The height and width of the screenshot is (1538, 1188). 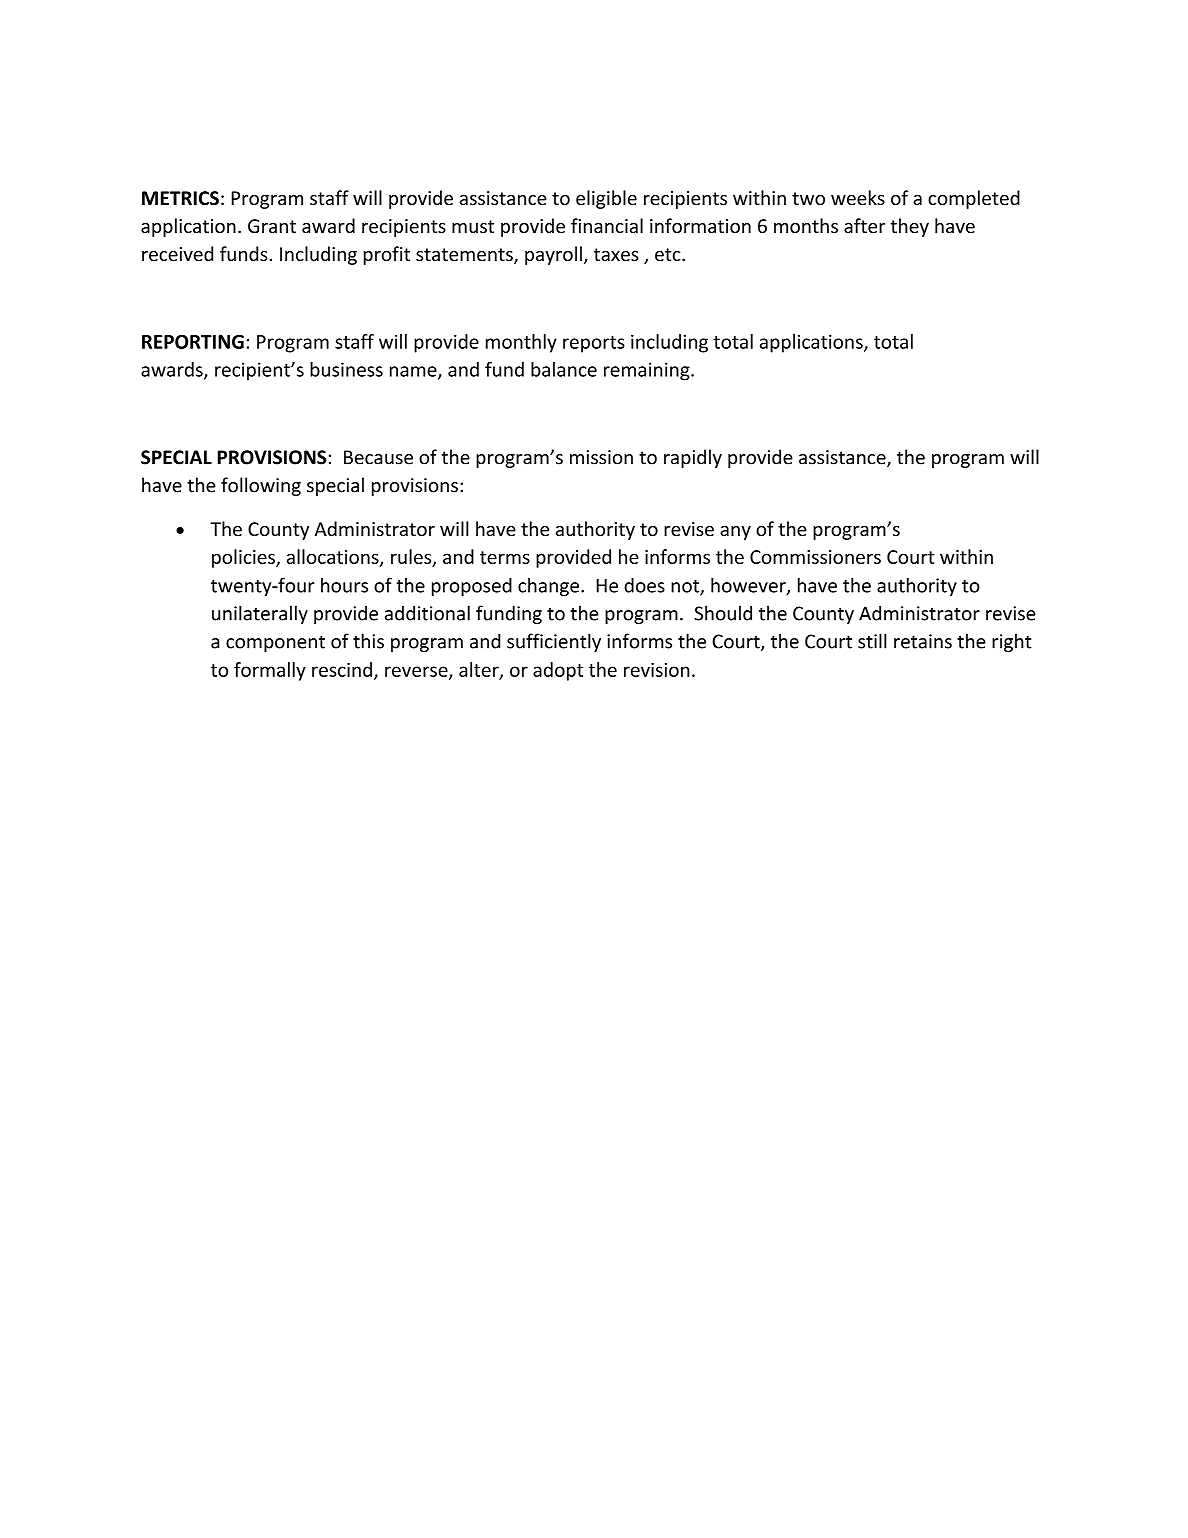 I want to click on formally, so click(x=270, y=671).
